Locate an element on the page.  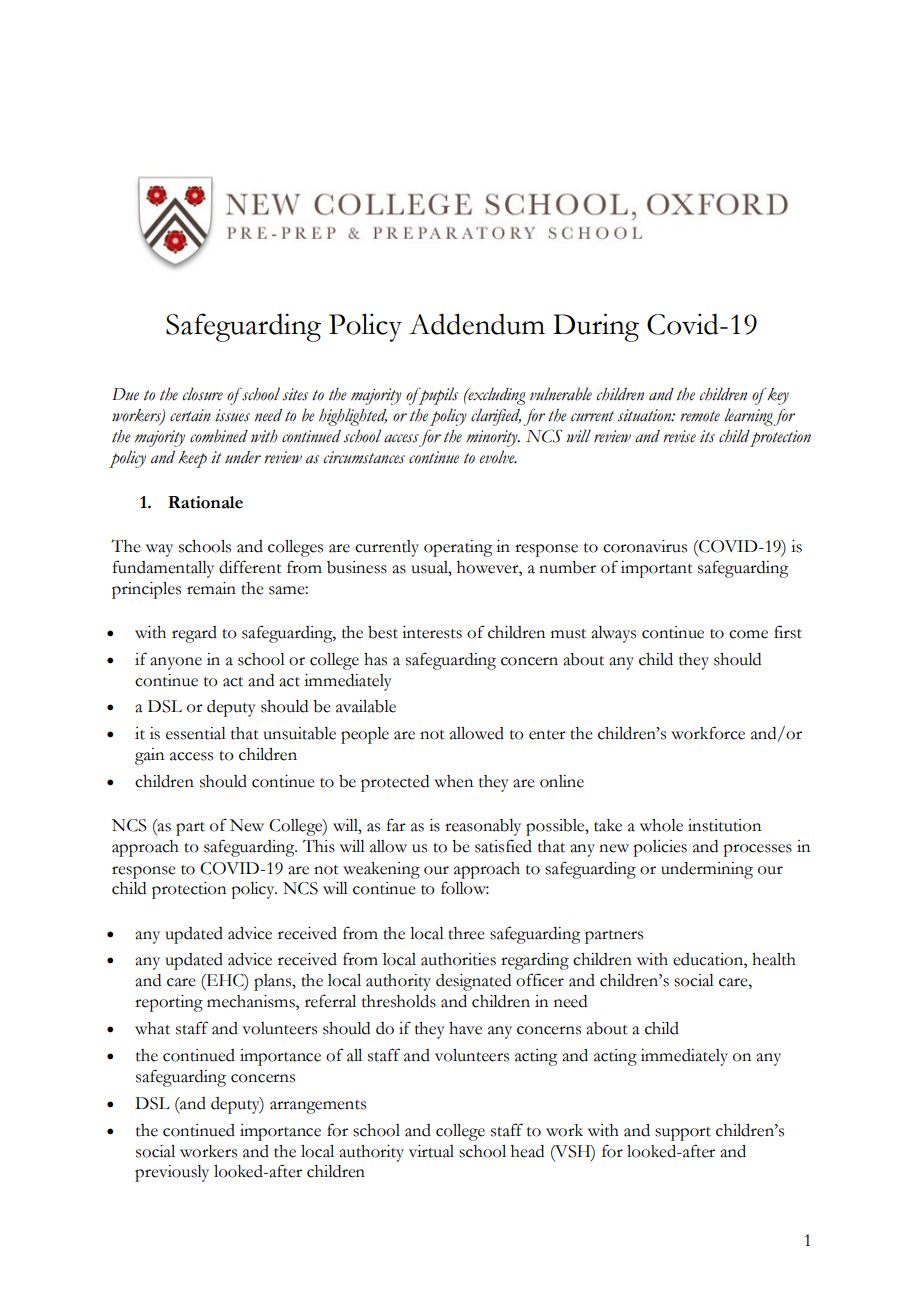
previously is located at coordinates (172, 1173).
